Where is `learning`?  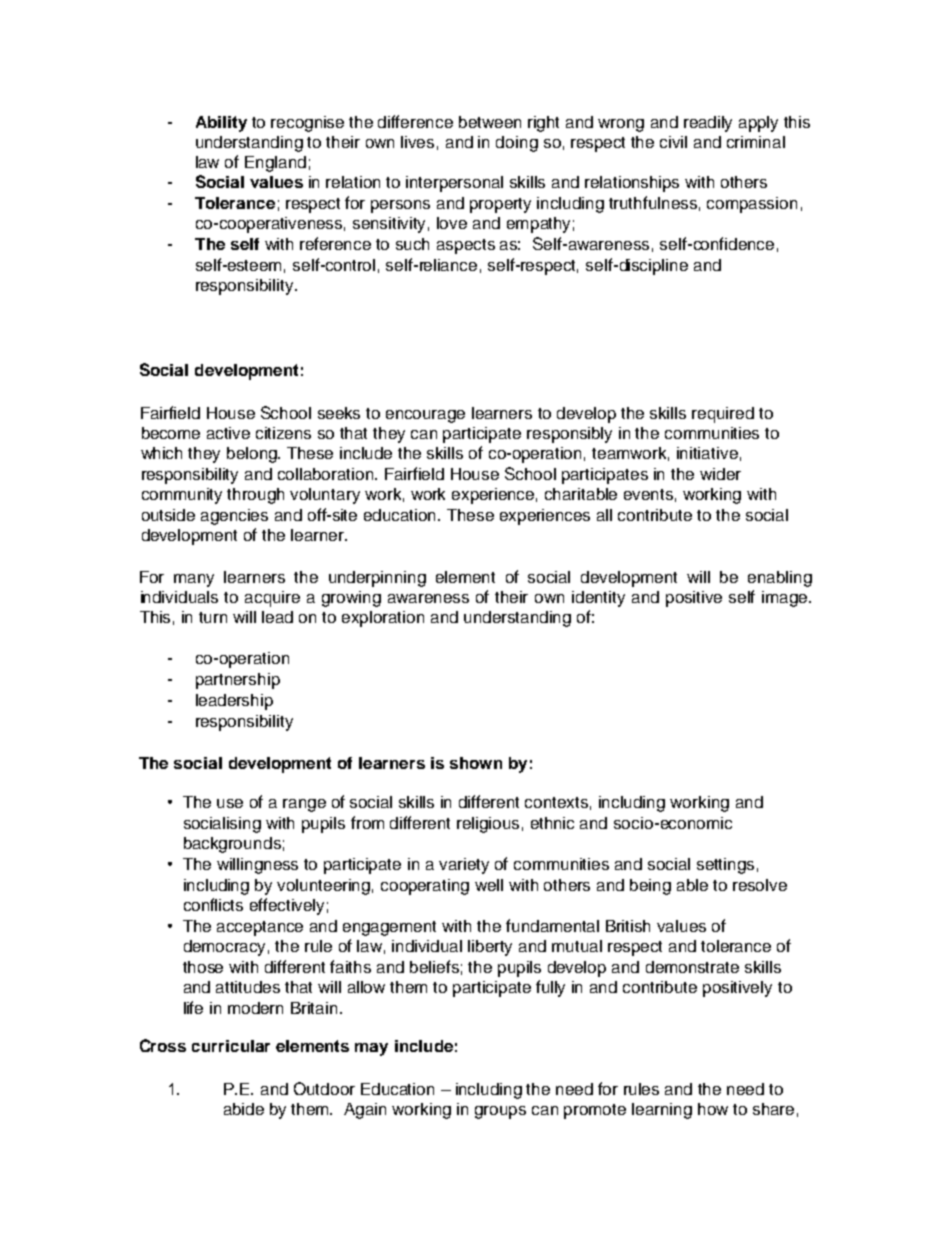 learning is located at coordinates (662, 1111).
